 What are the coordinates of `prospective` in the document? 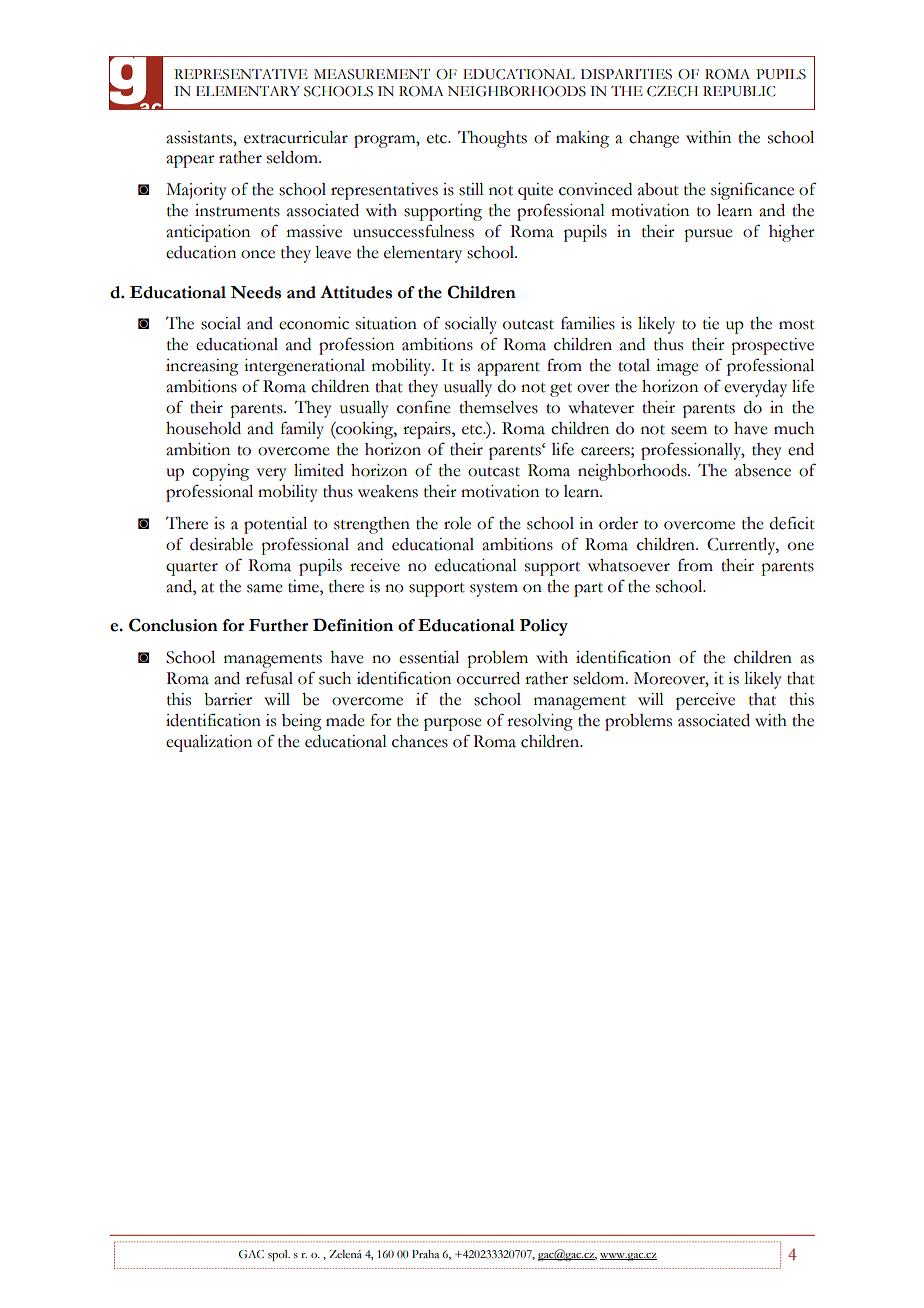 It's located at (772, 346).
